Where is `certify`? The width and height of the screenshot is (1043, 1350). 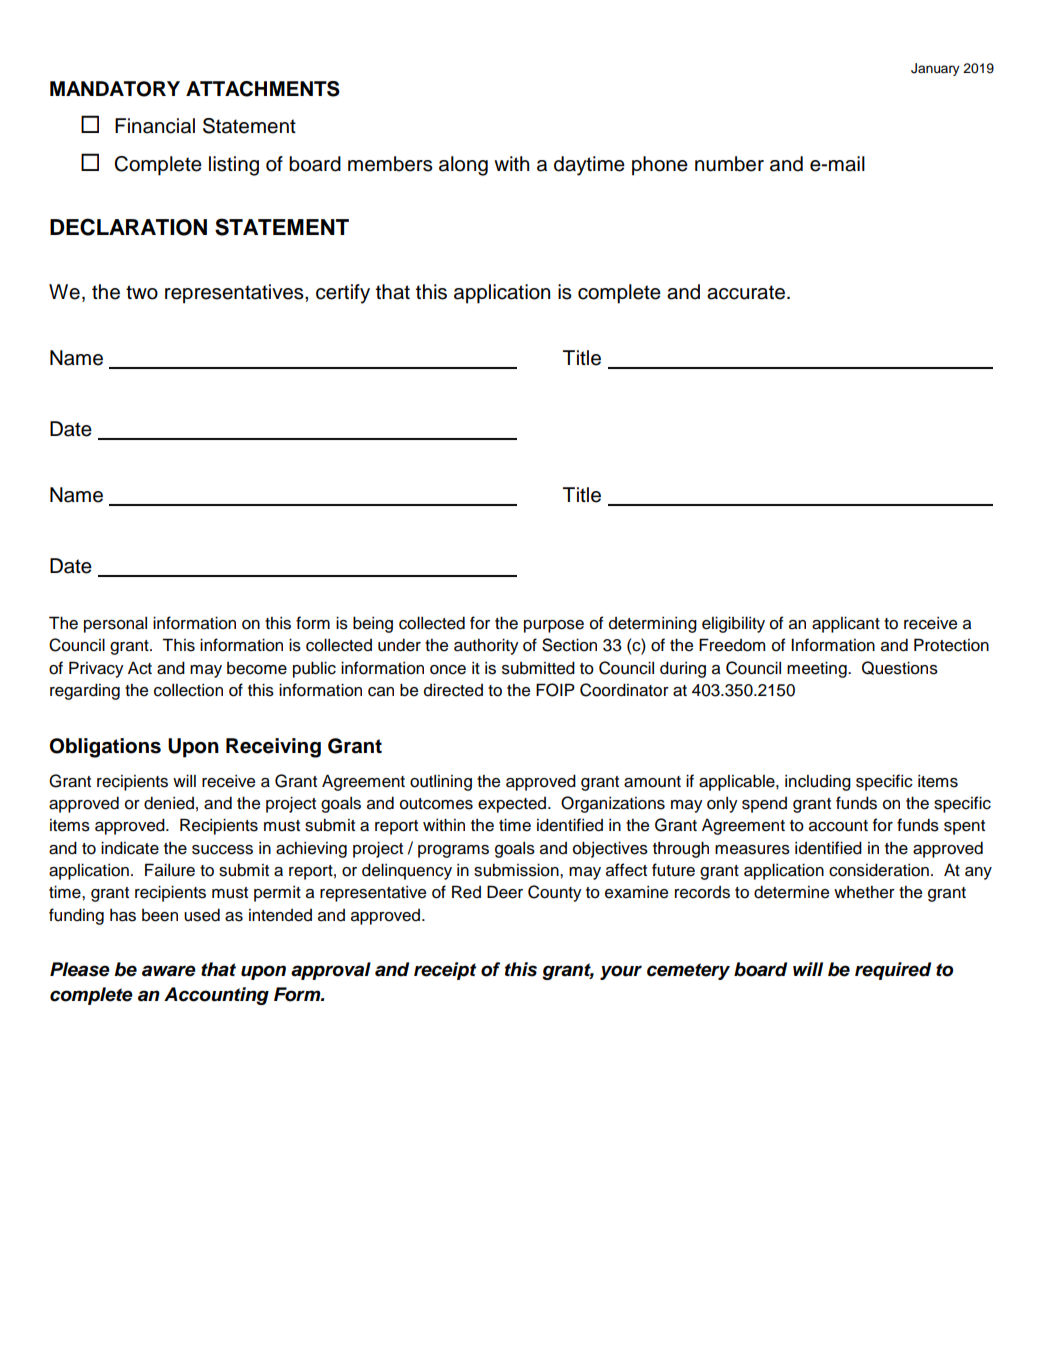
certify is located at coordinates (343, 294).
